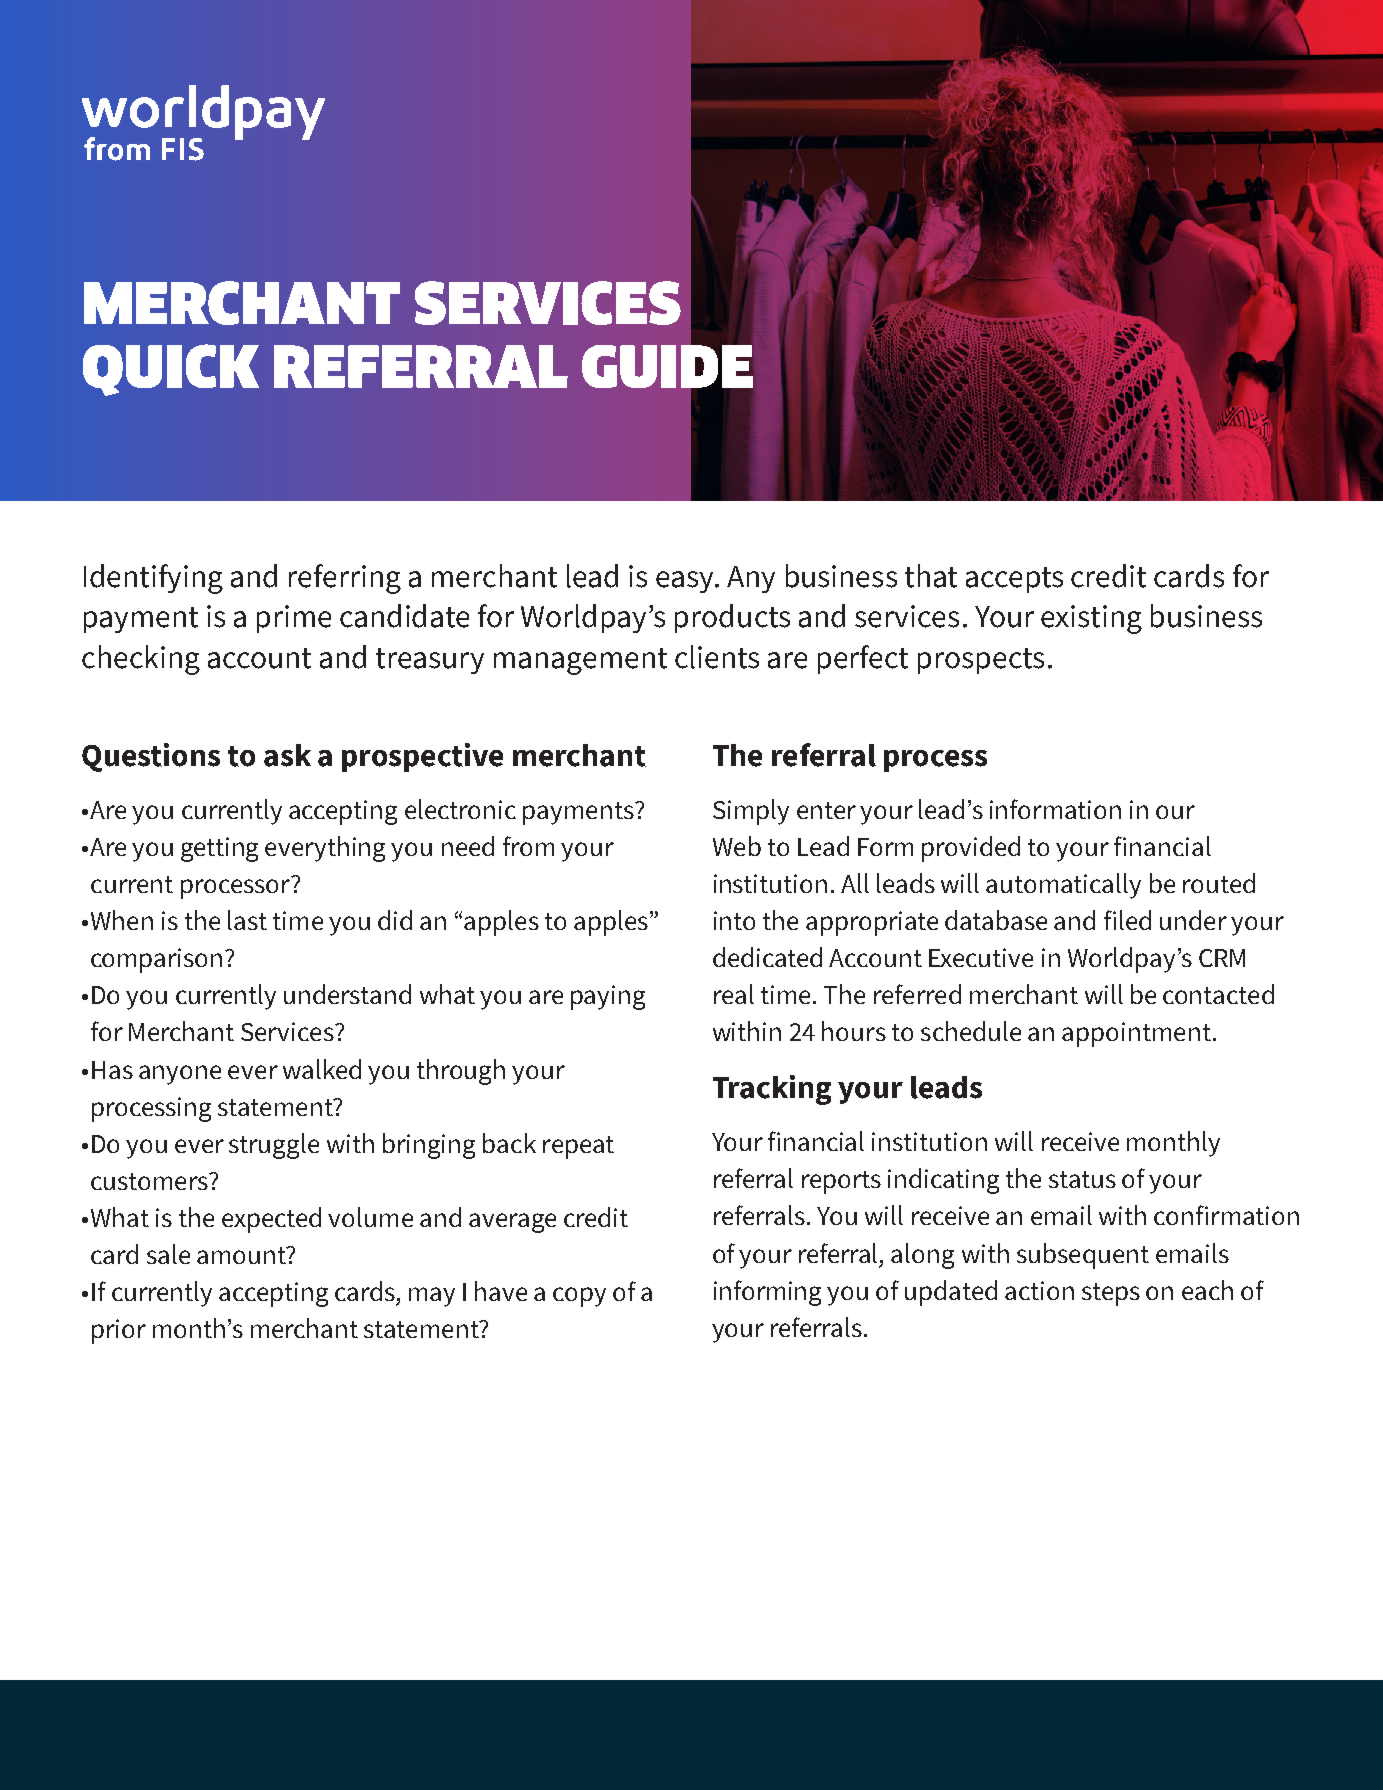 The image size is (1383, 1790). Describe the element at coordinates (242, 1255) in the screenshot. I see `amount` at that location.
